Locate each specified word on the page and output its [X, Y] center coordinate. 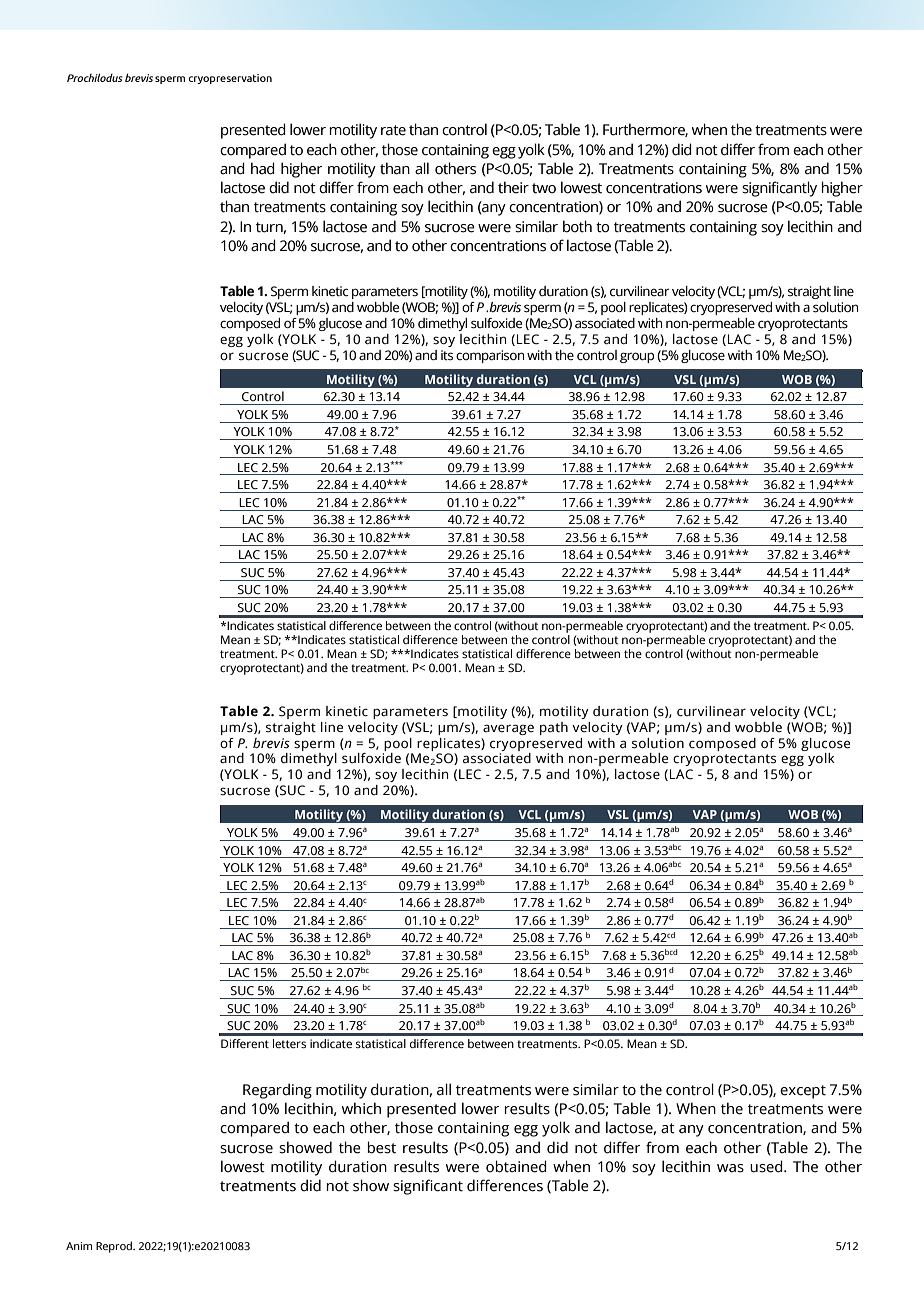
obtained [516, 1166]
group [637, 357]
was [730, 1168]
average [508, 729]
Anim [79, 1246]
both [577, 226]
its [447, 355]
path [554, 728]
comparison [490, 356]
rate [393, 130]
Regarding [277, 1091]
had [263, 168]
